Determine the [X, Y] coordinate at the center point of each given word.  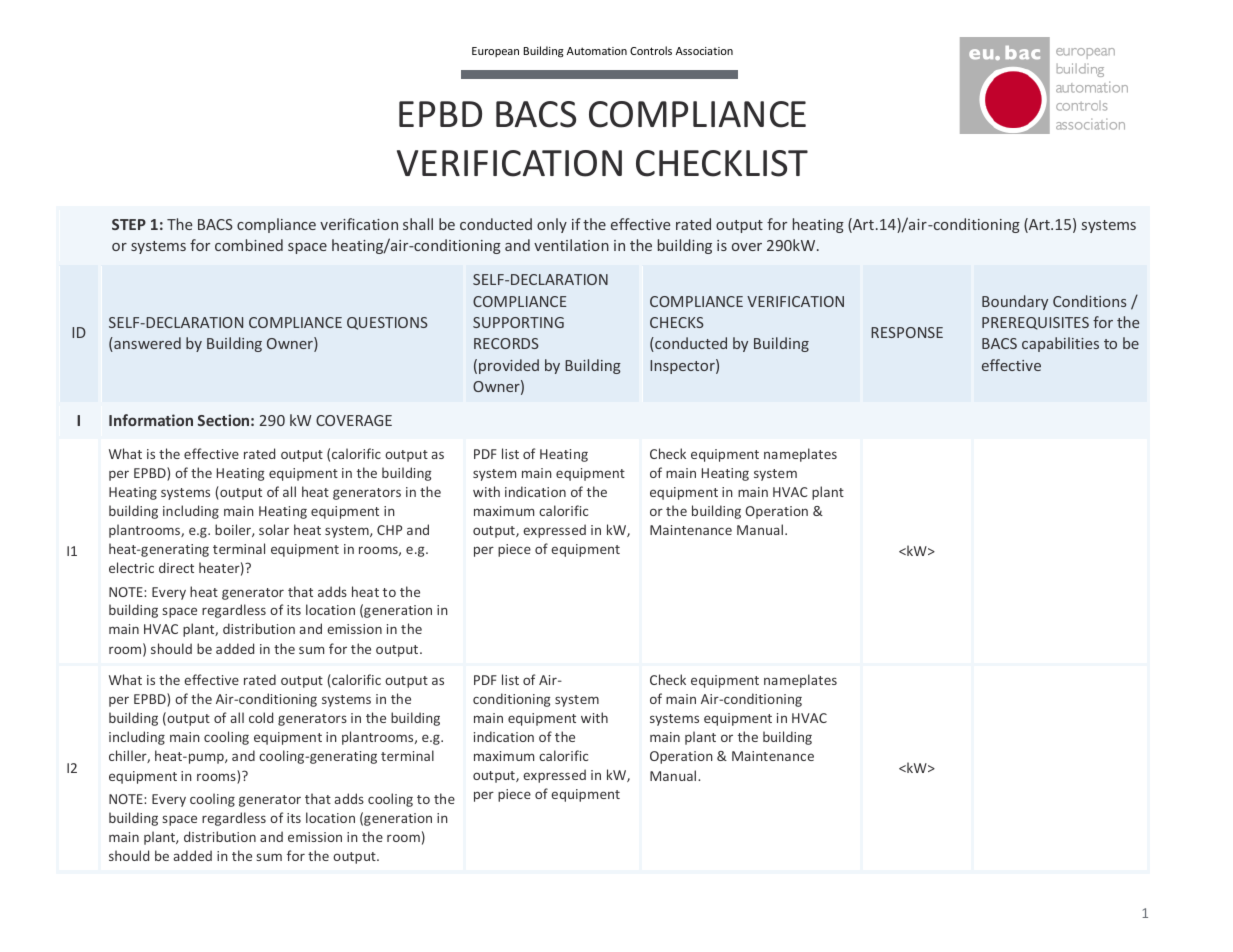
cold [261, 717]
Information [151, 420]
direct [176, 567]
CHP [389, 530]
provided [509, 366]
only [552, 225]
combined [249, 245]
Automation [597, 51]
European [495, 52]
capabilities [1060, 344]
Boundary [1015, 302]
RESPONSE [907, 332]
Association [704, 51]
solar [274, 529]
